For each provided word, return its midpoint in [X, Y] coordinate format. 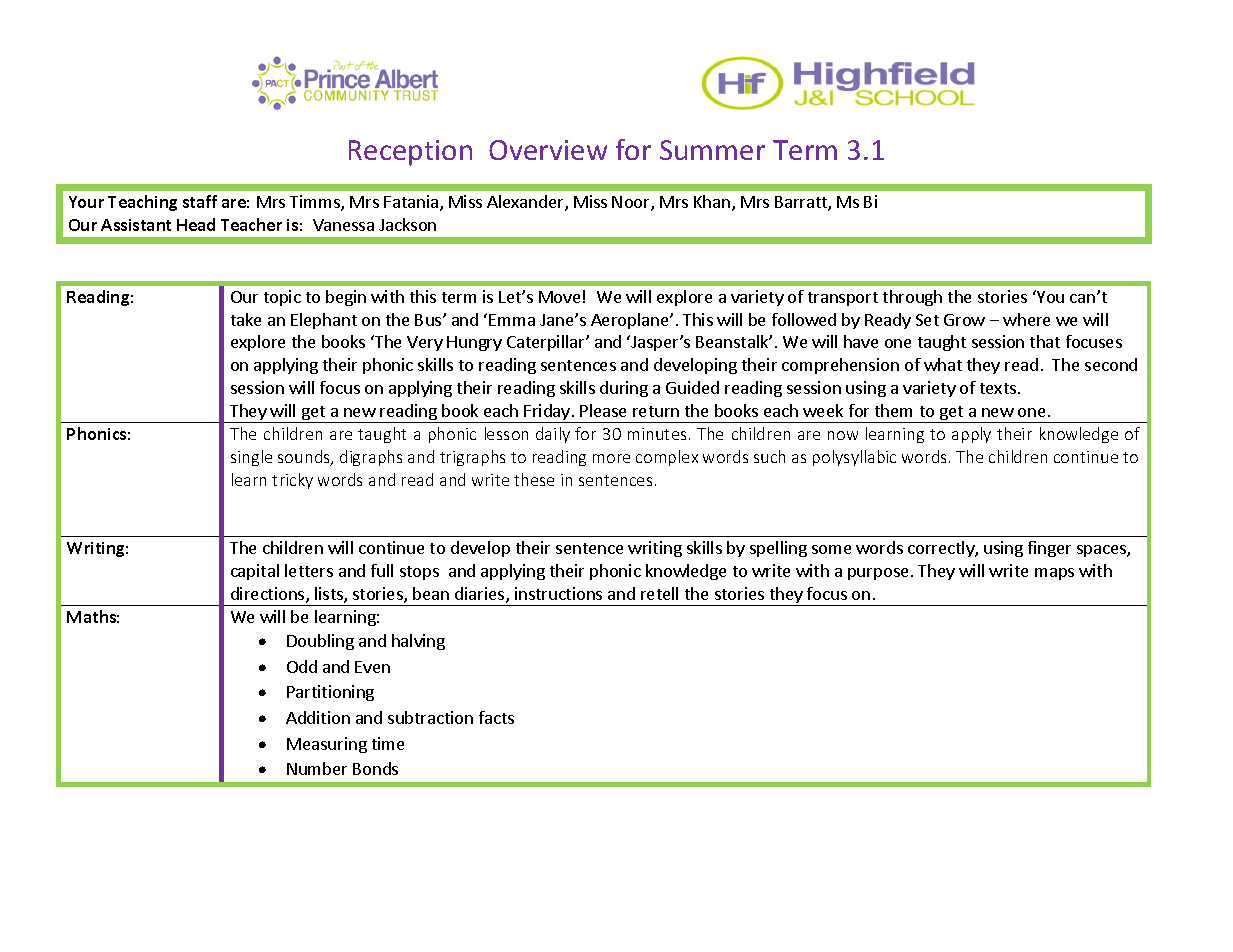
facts [496, 717]
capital [255, 572]
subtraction [430, 717]
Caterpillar [547, 343]
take [246, 319]
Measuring [327, 745]
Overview [548, 150]
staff [200, 201]
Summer [712, 150]
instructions [558, 593]
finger [1049, 549]
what [943, 364]
